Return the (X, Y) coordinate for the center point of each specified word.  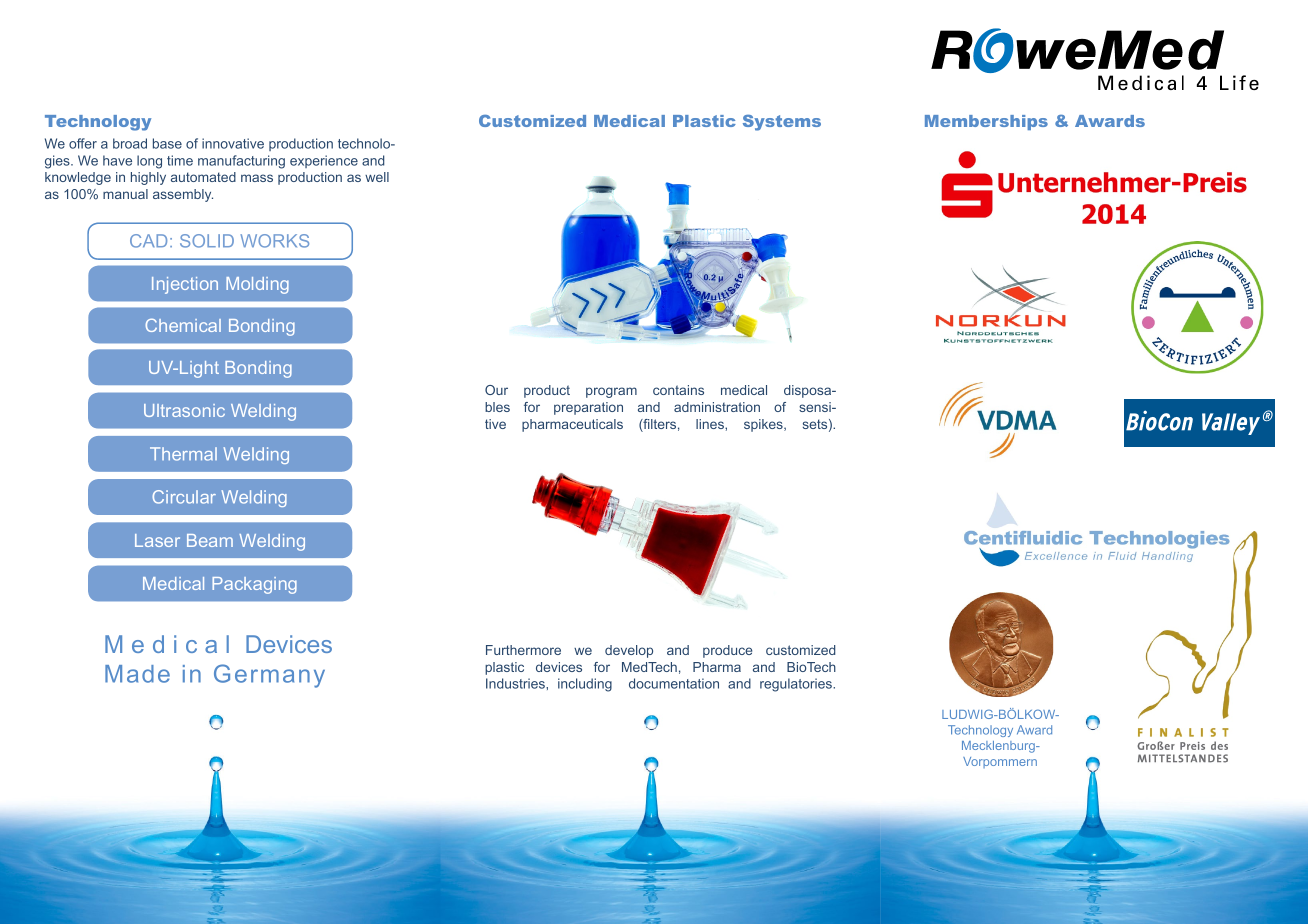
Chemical (183, 325)
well (377, 177)
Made (137, 674)
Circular (184, 497)
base (167, 143)
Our (496, 390)
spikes (764, 425)
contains (678, 390)
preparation (588, 408)
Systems (782, 123)
